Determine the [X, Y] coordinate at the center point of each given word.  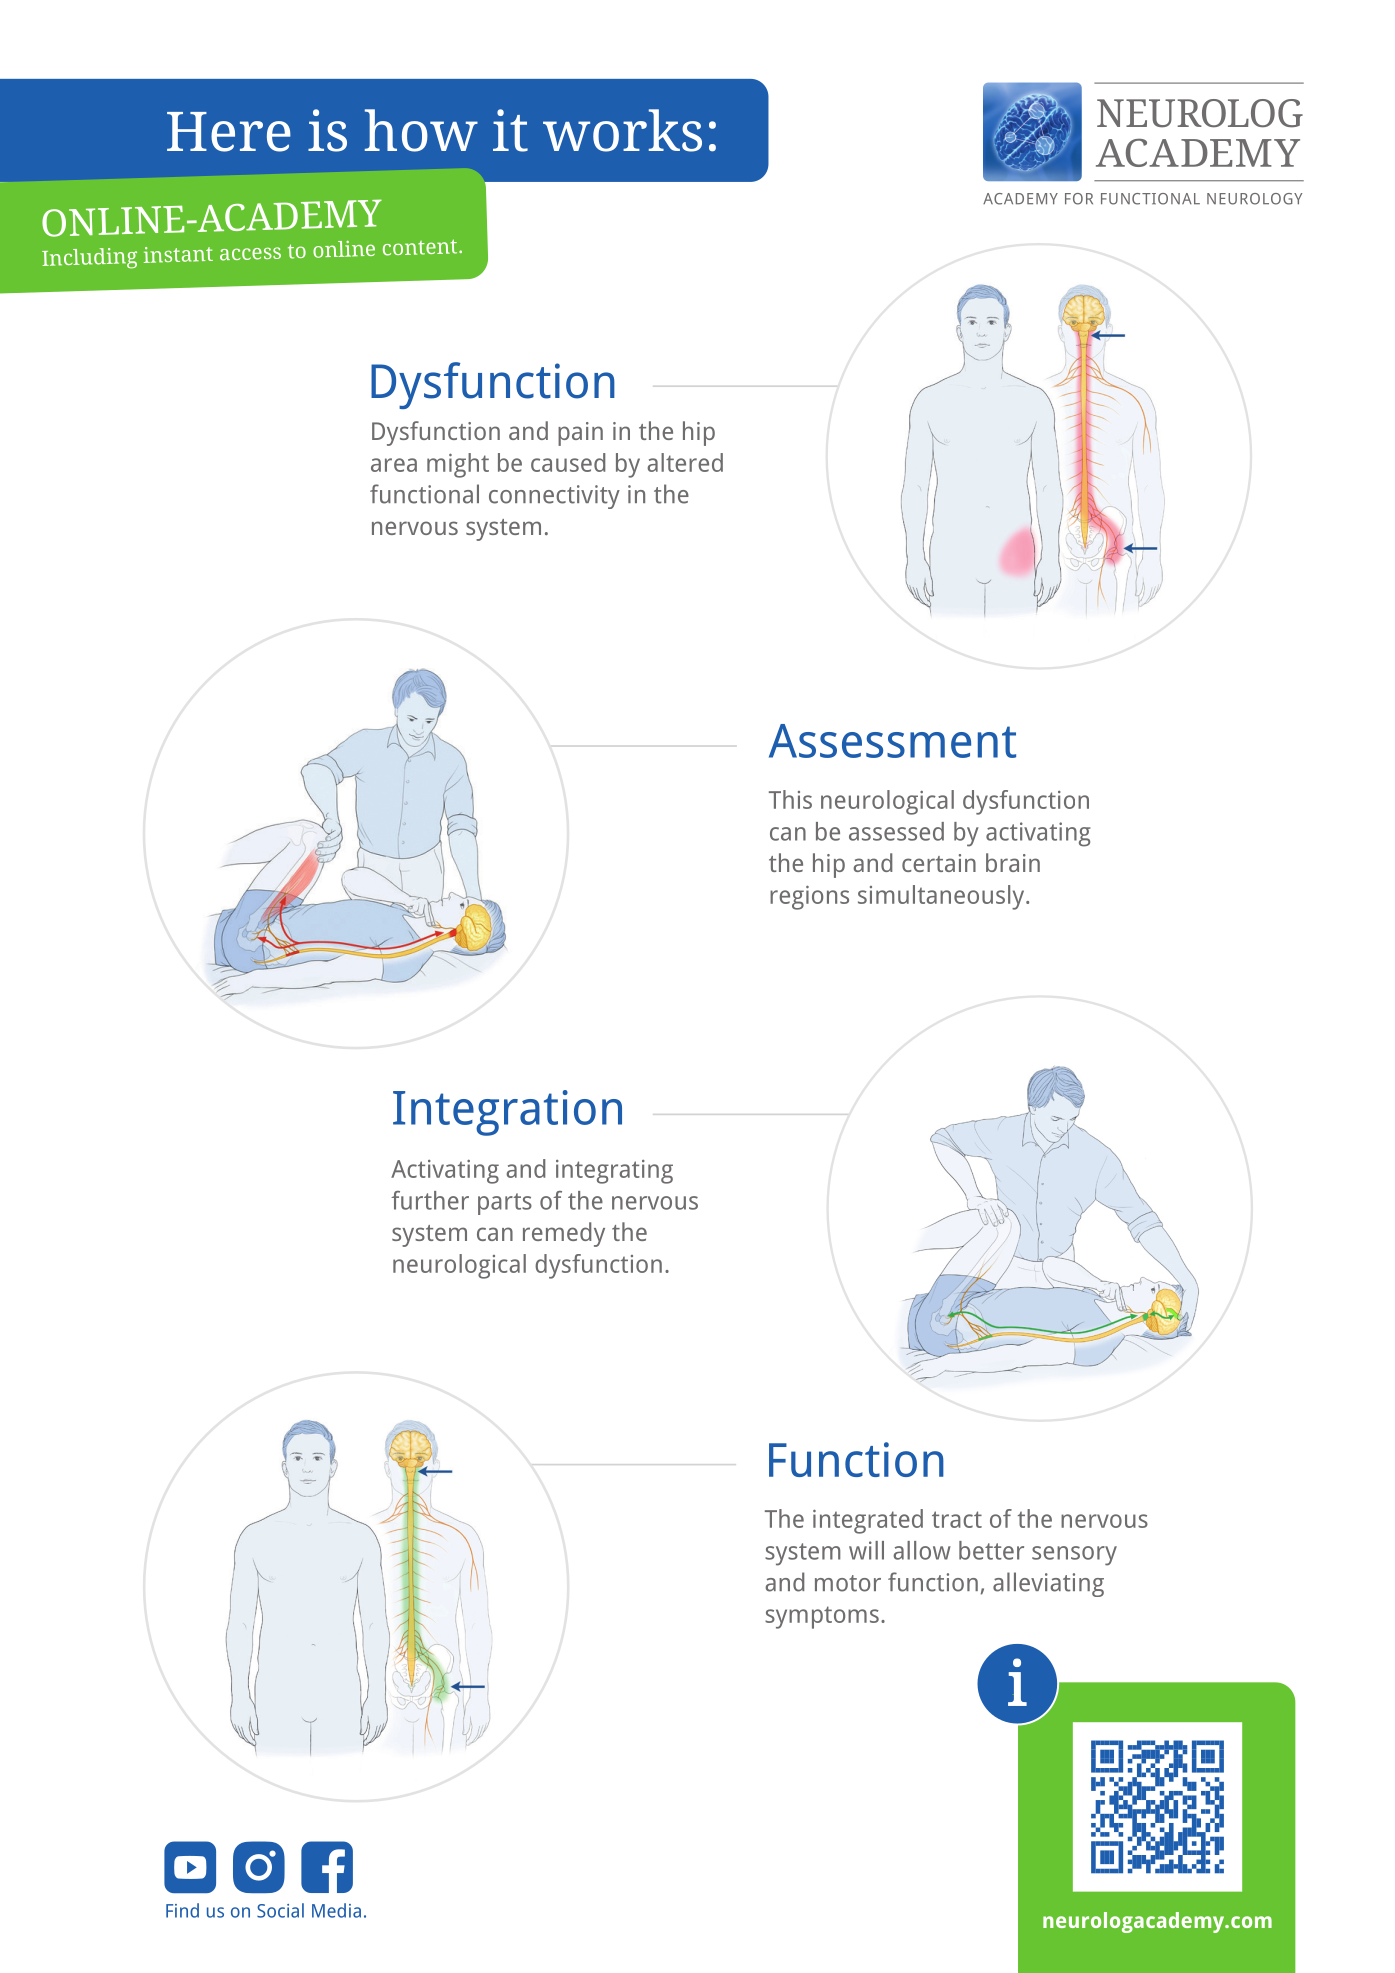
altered [685, 462]
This [790, 799]
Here [229, 132]
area [394, 465]
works [622, 130]
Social [280, 1910]
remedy [564, 1234]
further [430, 1200]
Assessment [892, 741]
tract [957, 1519]
